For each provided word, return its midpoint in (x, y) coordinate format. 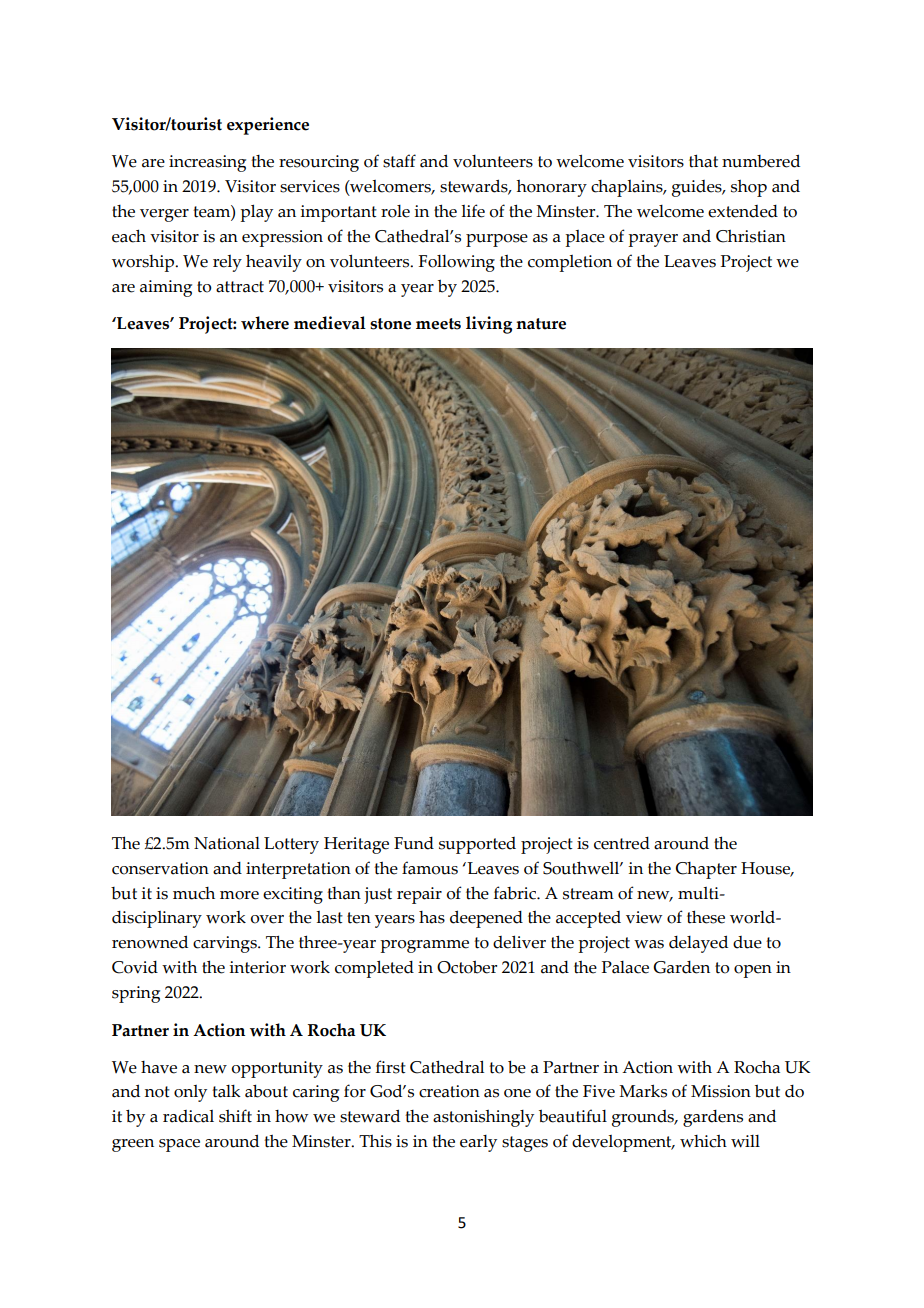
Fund (414, 843)
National (227, 843)
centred (622, 843)
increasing (207, 163)
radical (188, 1116)
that (703, 161)
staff (399, 161)
